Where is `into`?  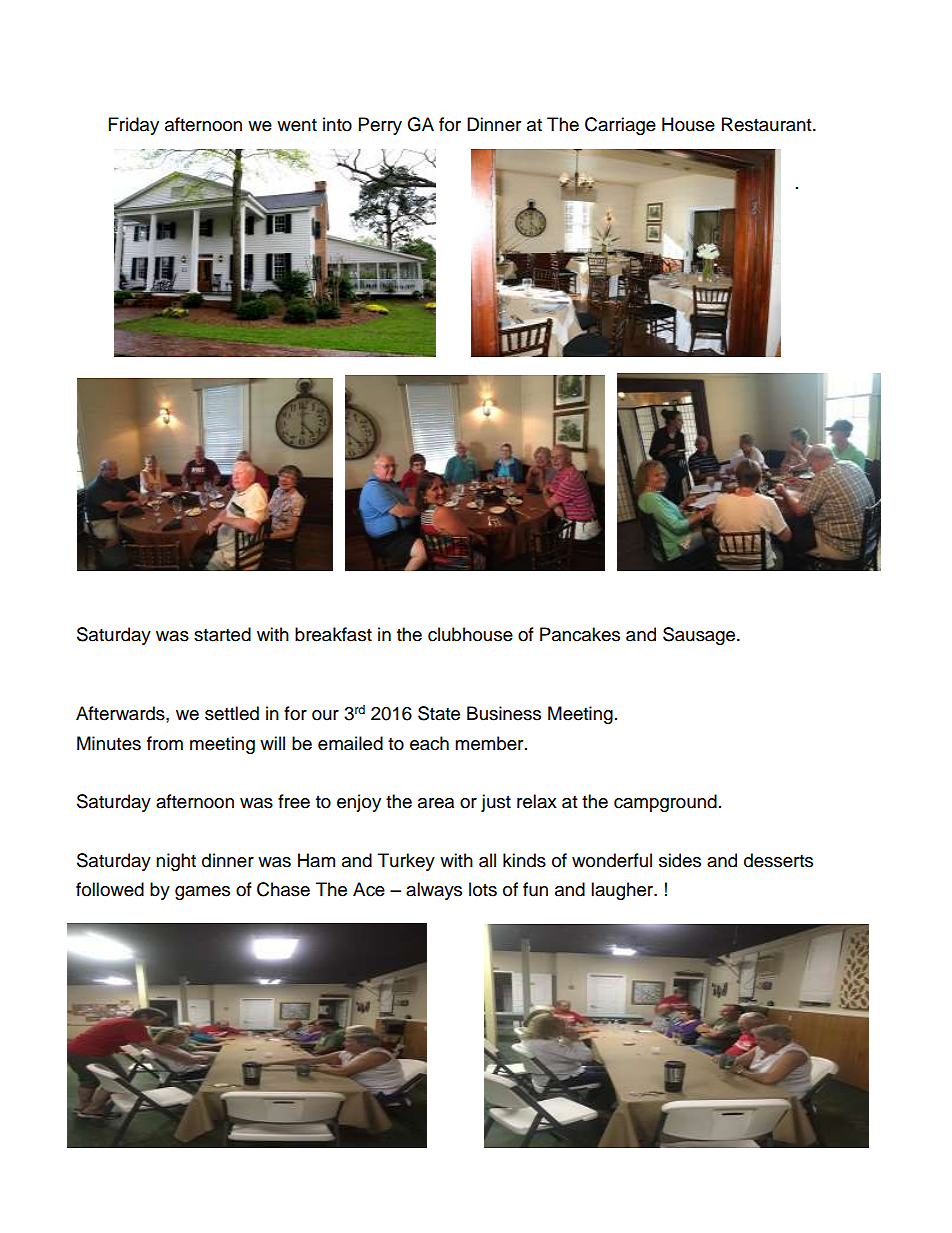
into is located at coordinates (337, 124).
